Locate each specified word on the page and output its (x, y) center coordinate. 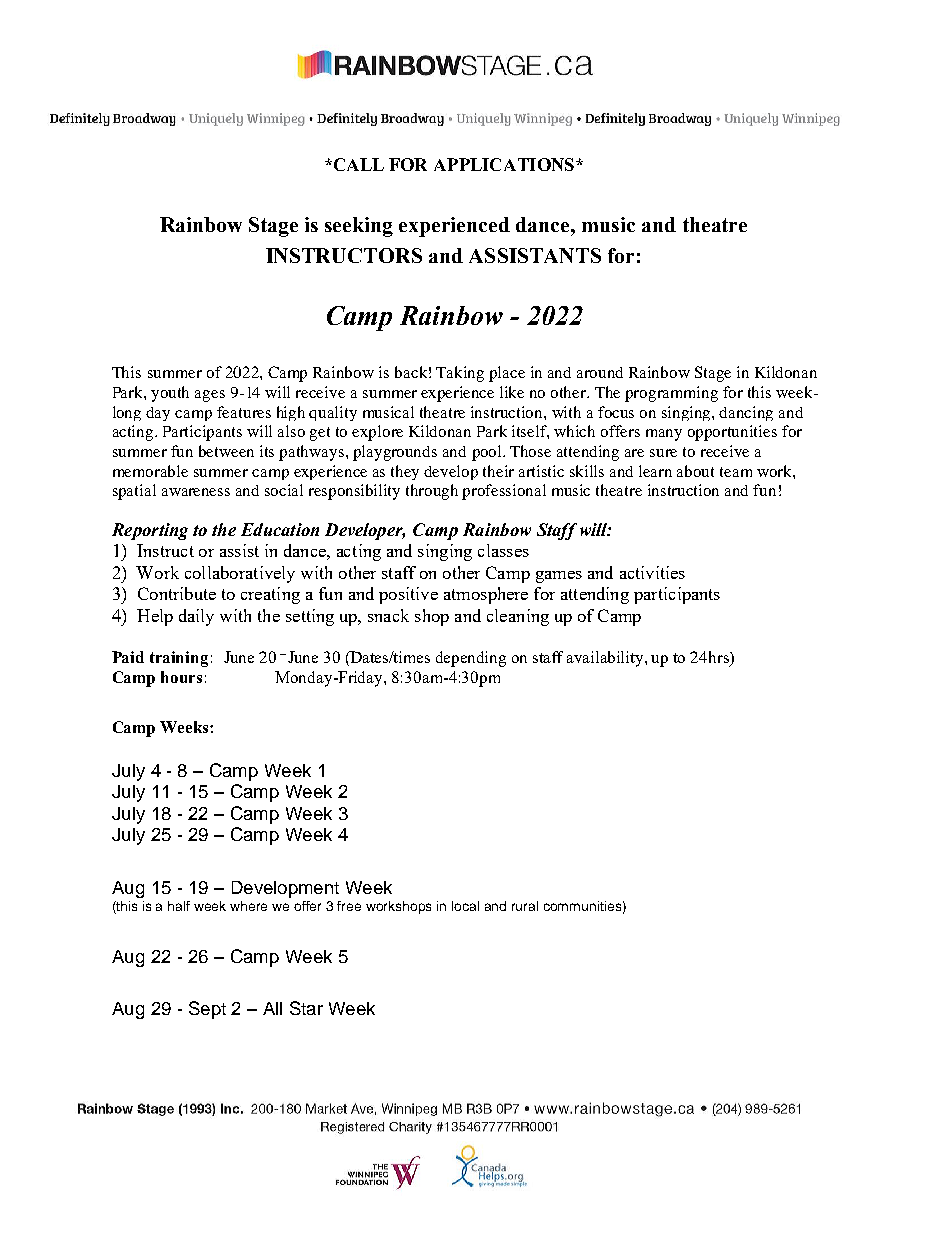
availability (606, 659)
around (600, 372)
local (465, 906)
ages (210, 396)
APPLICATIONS (504, 164)
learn (655, 471)
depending (471, 659)
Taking (460, 374)
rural (525, 906)
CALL (357, 164)
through (432, 492)
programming (671, 394)
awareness (196, 492)
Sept (207, 1010)
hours (181, 677)
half (179, 906)
